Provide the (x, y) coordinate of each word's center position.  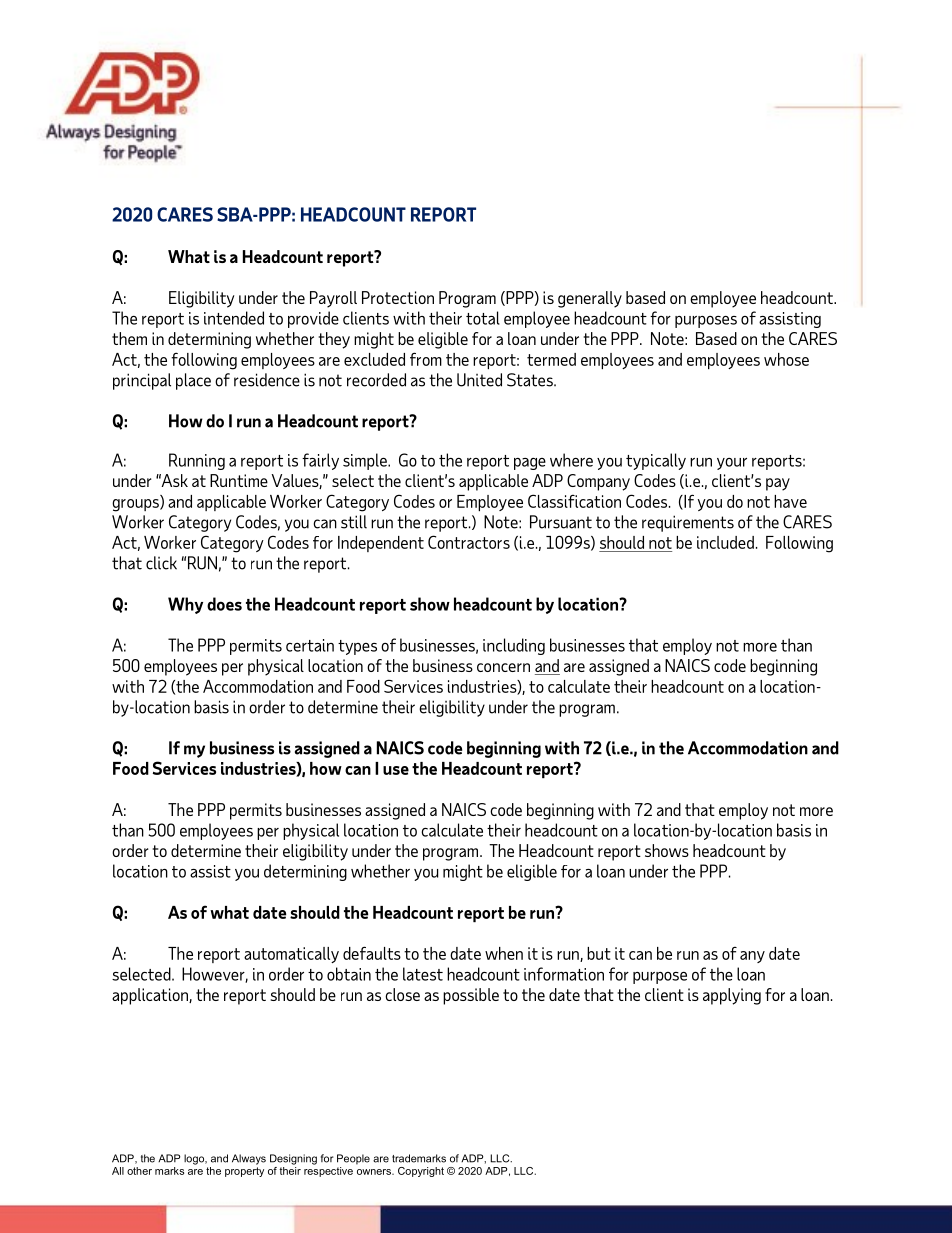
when (504, 953)
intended (234, 318)
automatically (291, 955)
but (599, 953)
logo (195, 1159)
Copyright (421, 1172)
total (483, 318)
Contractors (469, 542)
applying (732, 996)
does (224, 604)
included (725, 542)
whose (786, 359)
